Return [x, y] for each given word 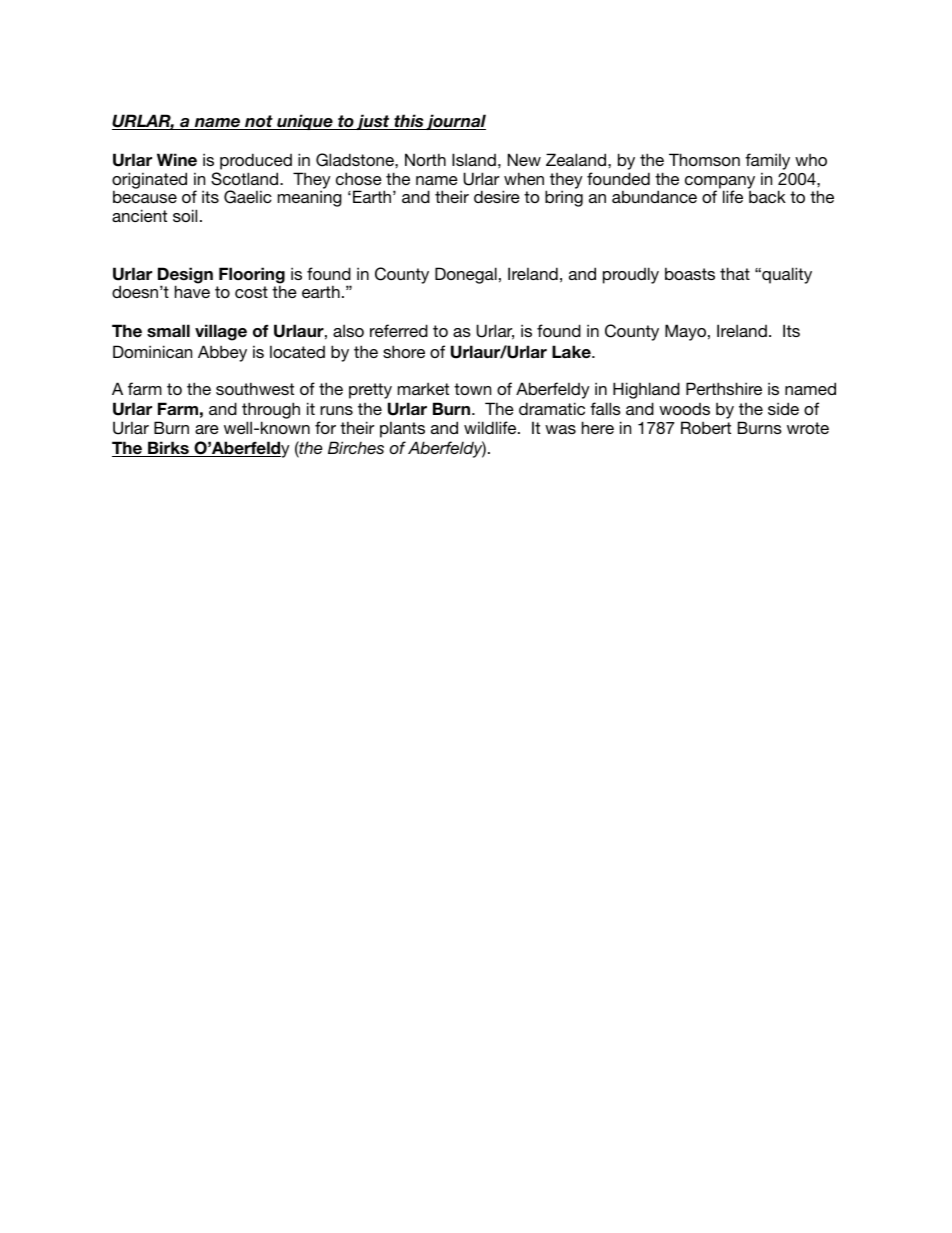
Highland [646, 390]
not [259, 122]
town [472, 389]
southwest [255, 388]
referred [399, 330]
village [221, 332]
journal [455, 122]
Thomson [704, 159]
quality [786, 275]
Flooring [252, 276]
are [207, 429]
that [735, 273]
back [767, 196]
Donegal [466, 275]
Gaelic [248, 197]
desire [497, 196]
